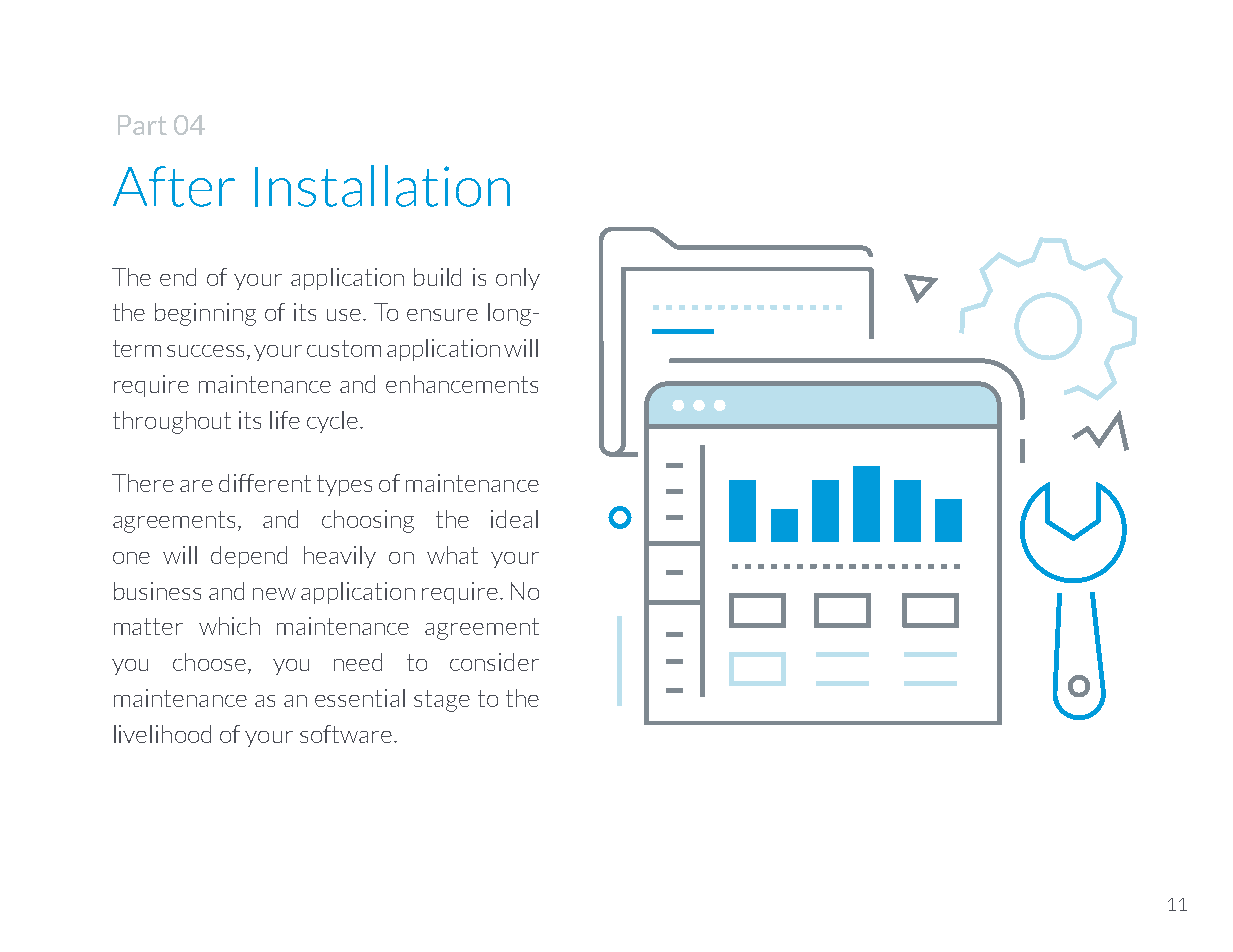 The image size is (1233, 952). Describe the element at coordinates (142, 125) in the page. I see `Part` at that location.
